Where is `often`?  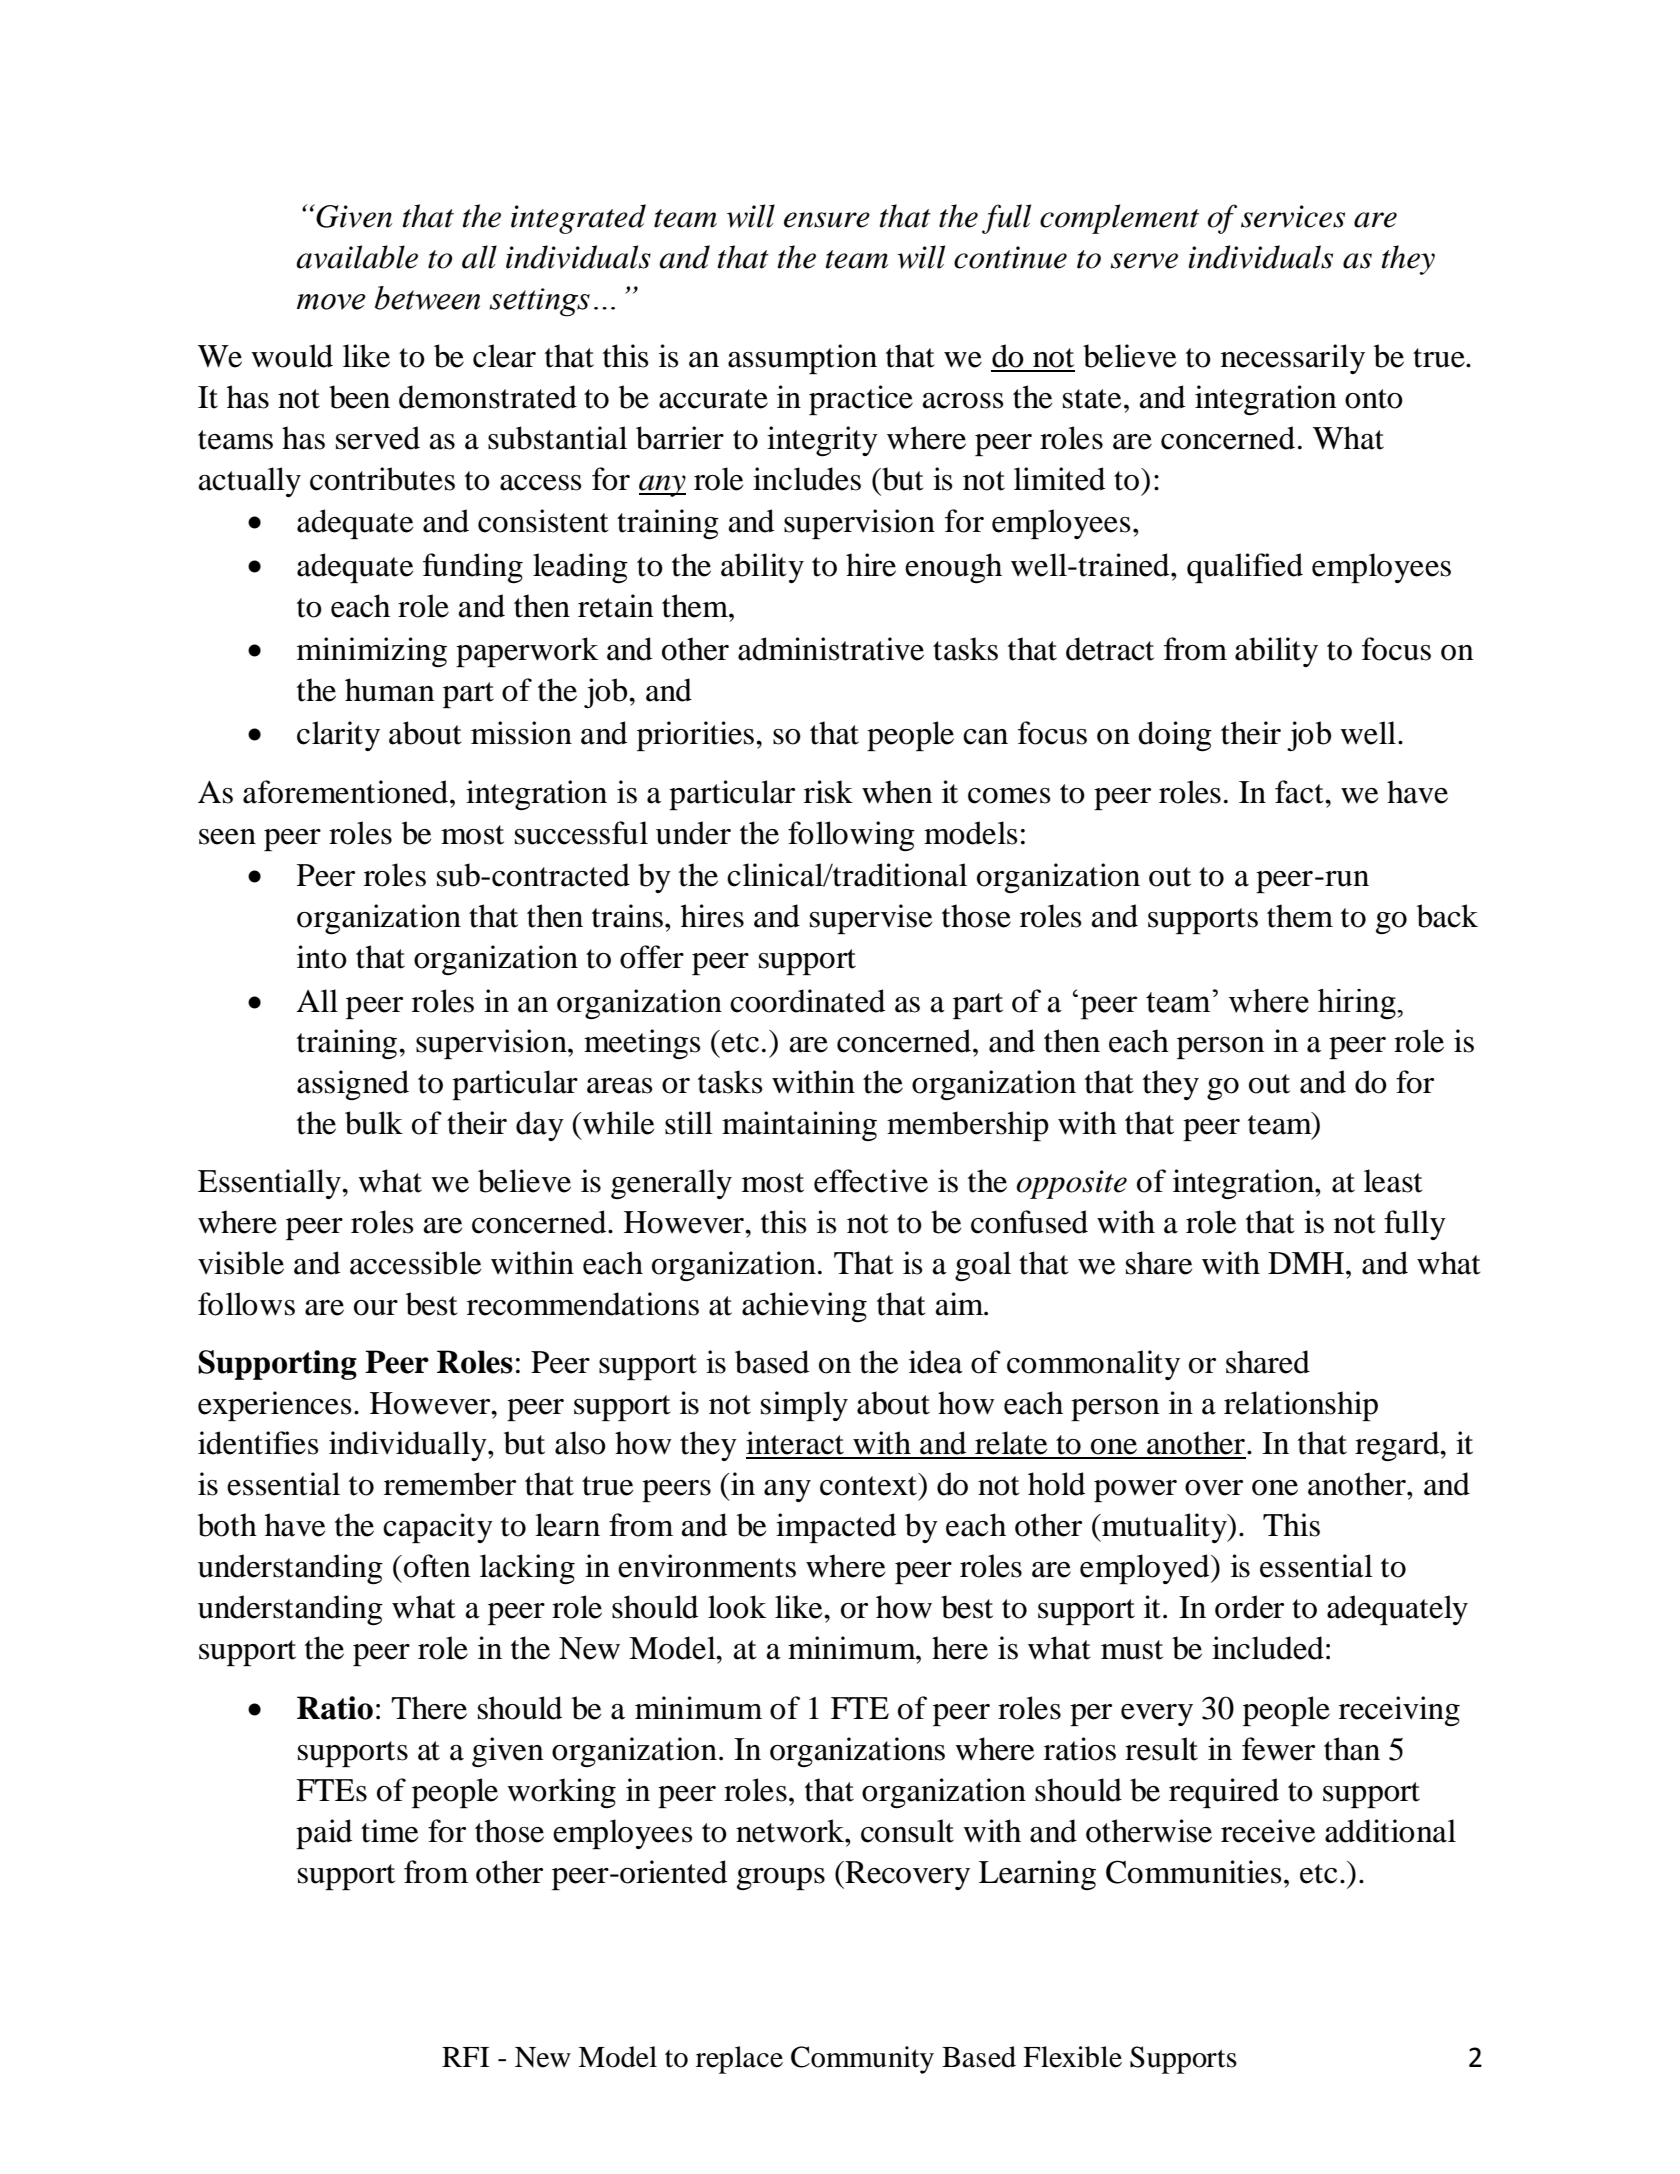 often is located at coordinates (437, 1566).
